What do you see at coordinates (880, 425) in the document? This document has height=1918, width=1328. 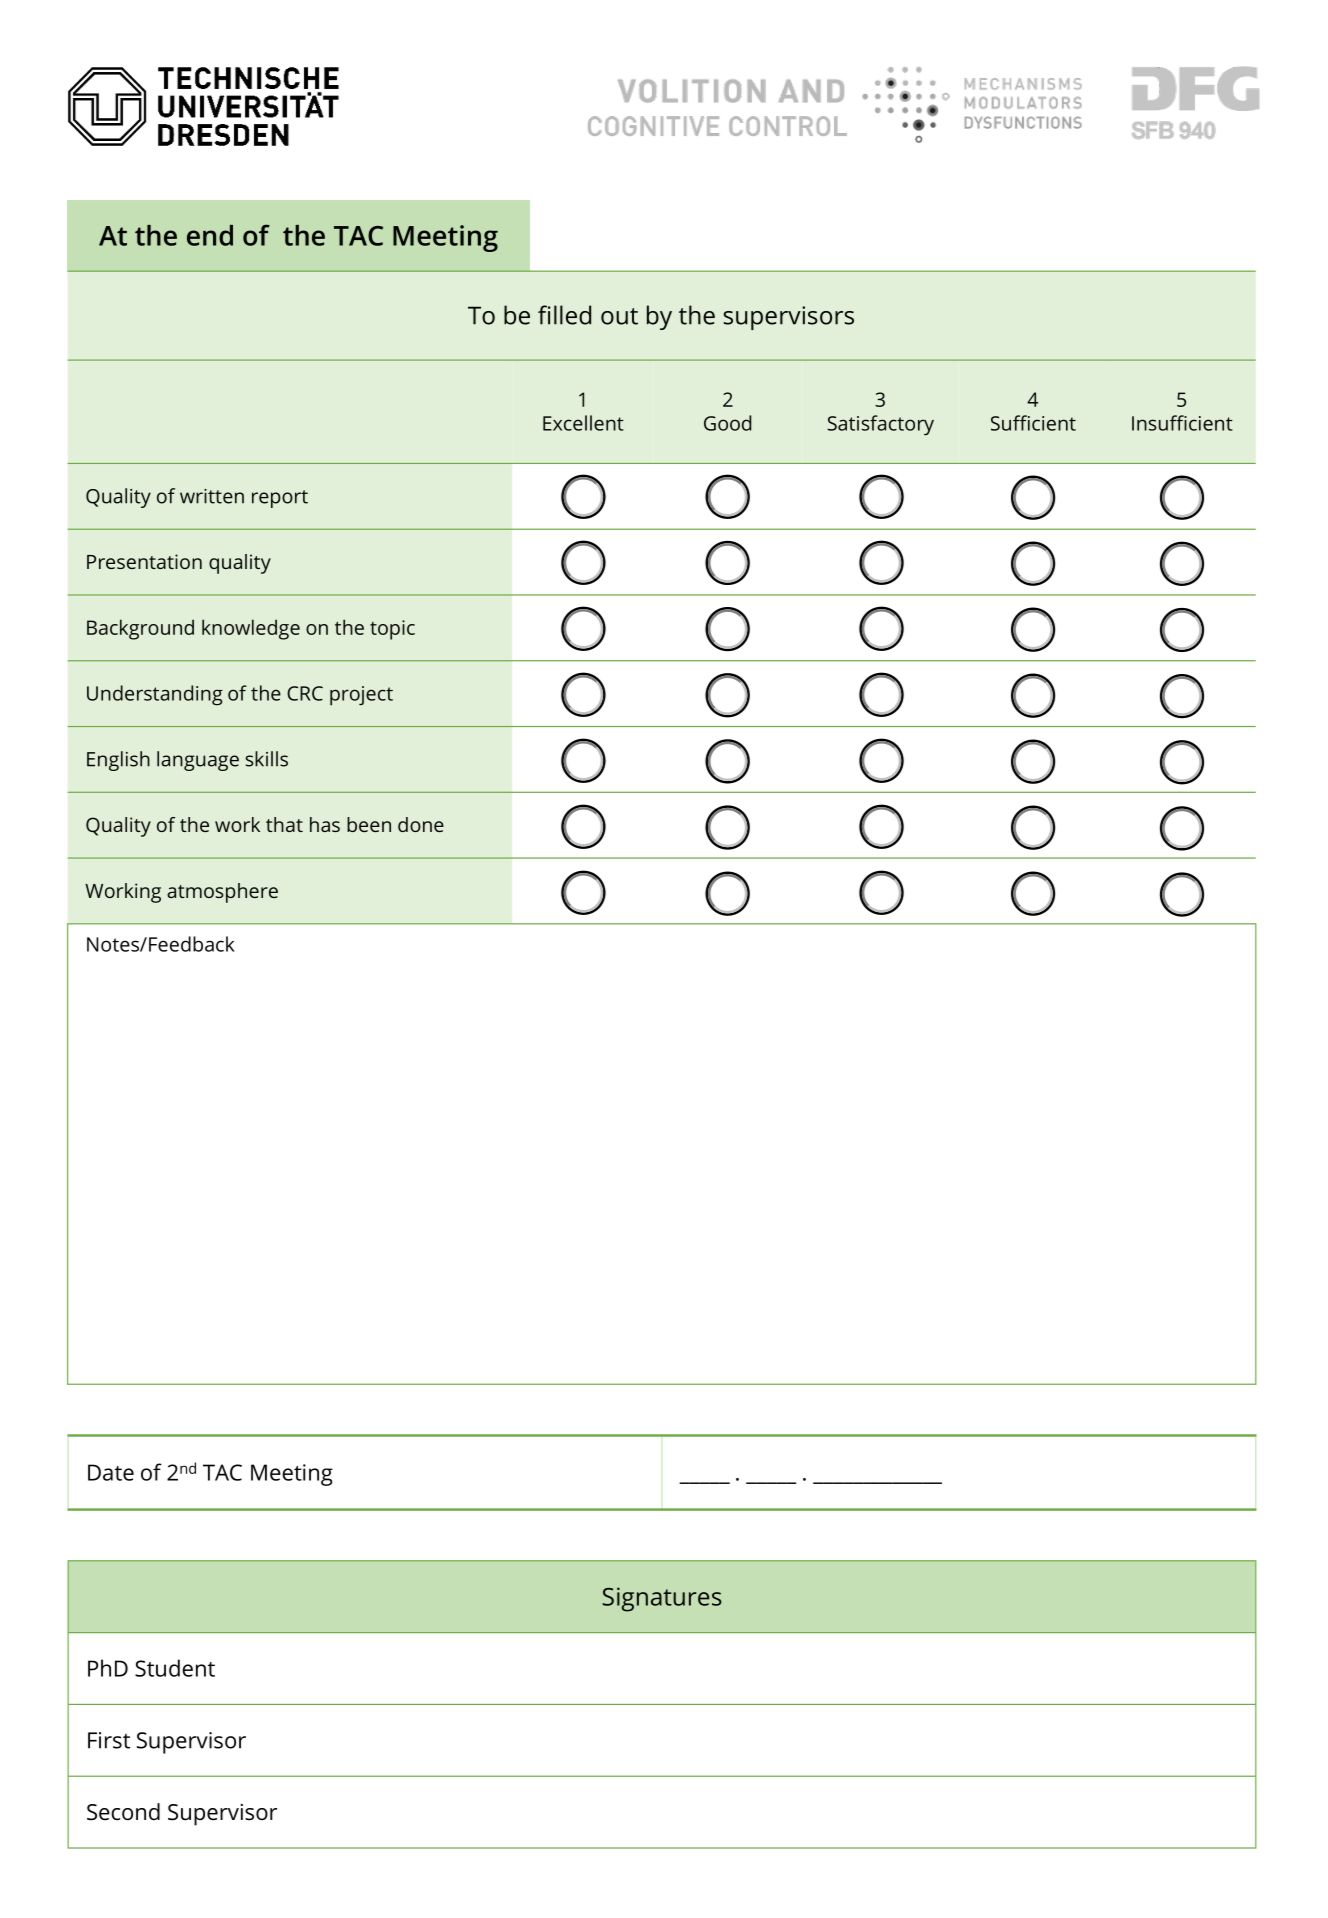 I see `Satisfactory` at bounding box center [880, 425].
